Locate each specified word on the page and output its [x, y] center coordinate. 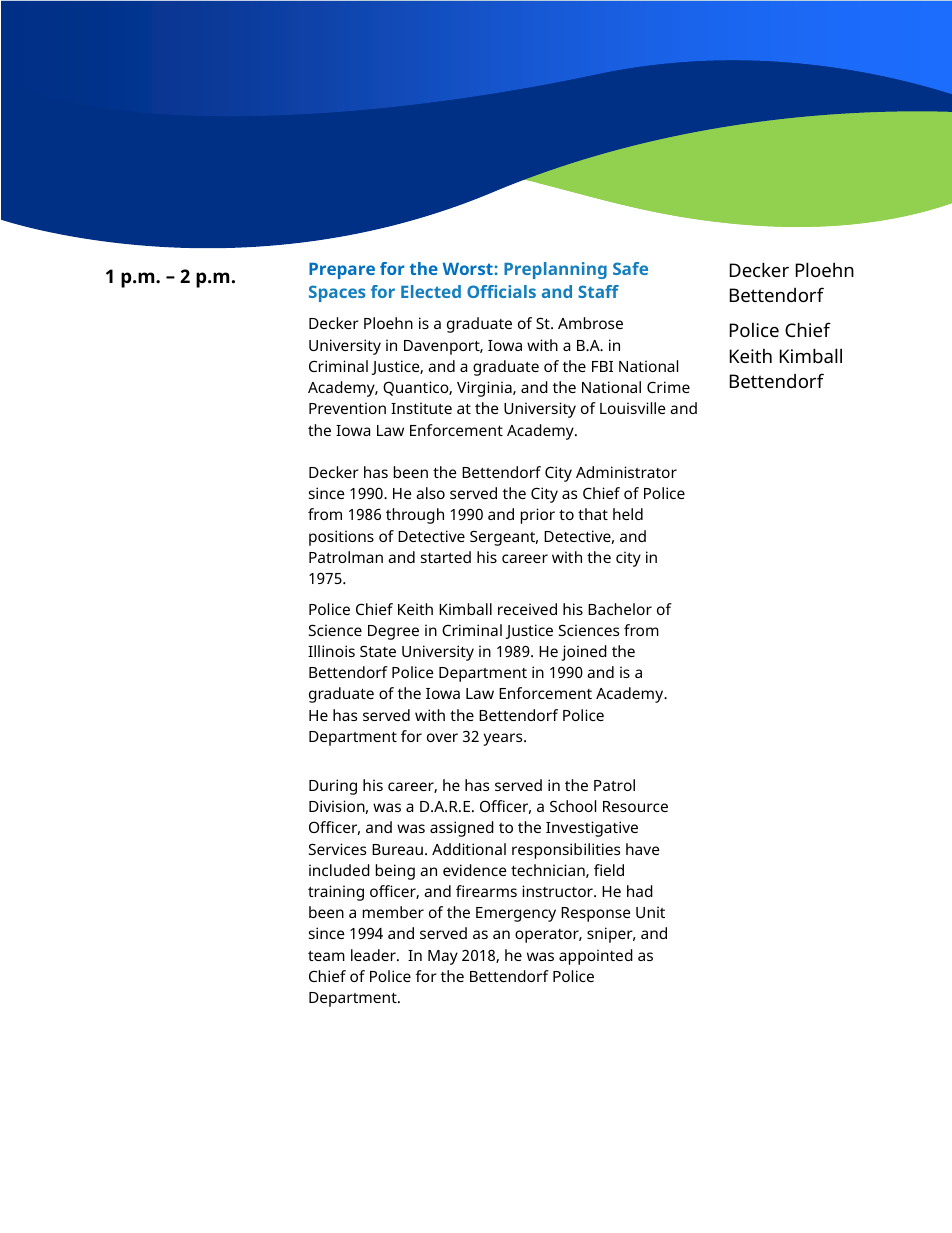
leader [374, 955]
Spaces [337, 293]
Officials [501, 291]
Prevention [347, 408]
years [504, 739]
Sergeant [504, 538]
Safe [630, 268]
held [628, 514]
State [378, 651]
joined [584, 653]
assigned [462, 829]
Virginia [485, 389]
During [333, 787]
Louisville [633, 408]
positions [341, 538]
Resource [635, 806]
